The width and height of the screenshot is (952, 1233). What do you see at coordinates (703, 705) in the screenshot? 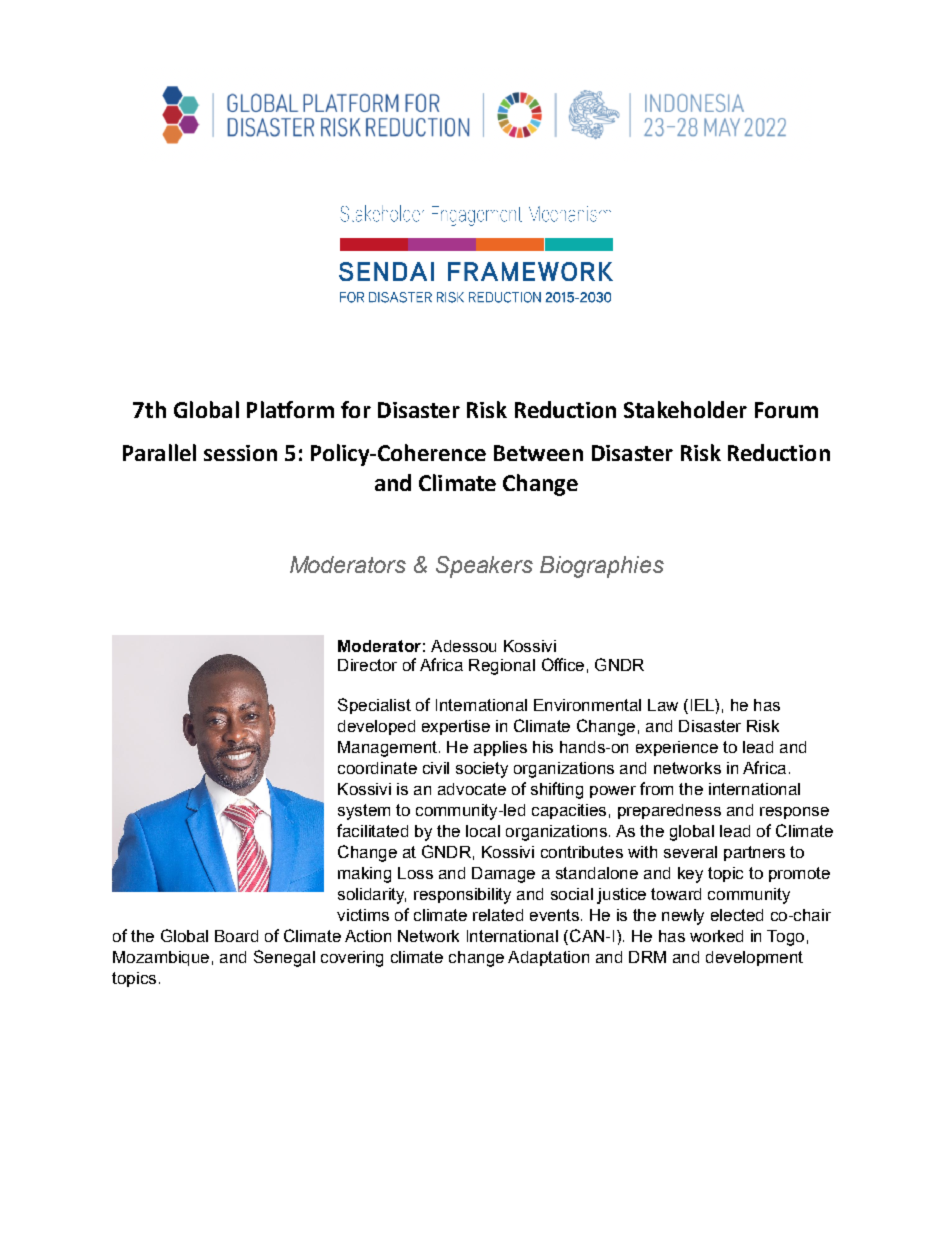
I see `IEL` at bounding box center [703, 705].
